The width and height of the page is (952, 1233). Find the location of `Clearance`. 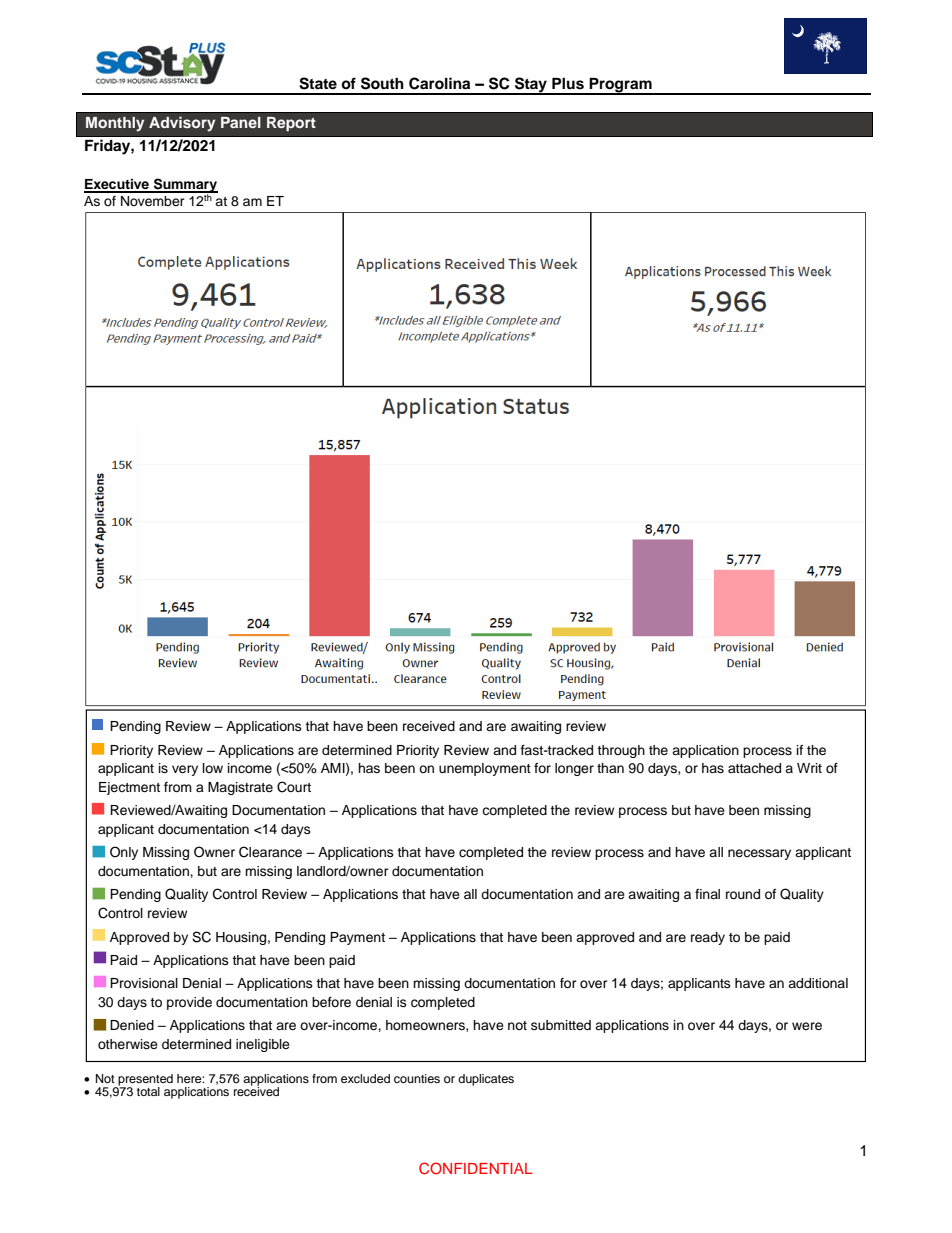

Clearance is located at coordinates (270, 852).
